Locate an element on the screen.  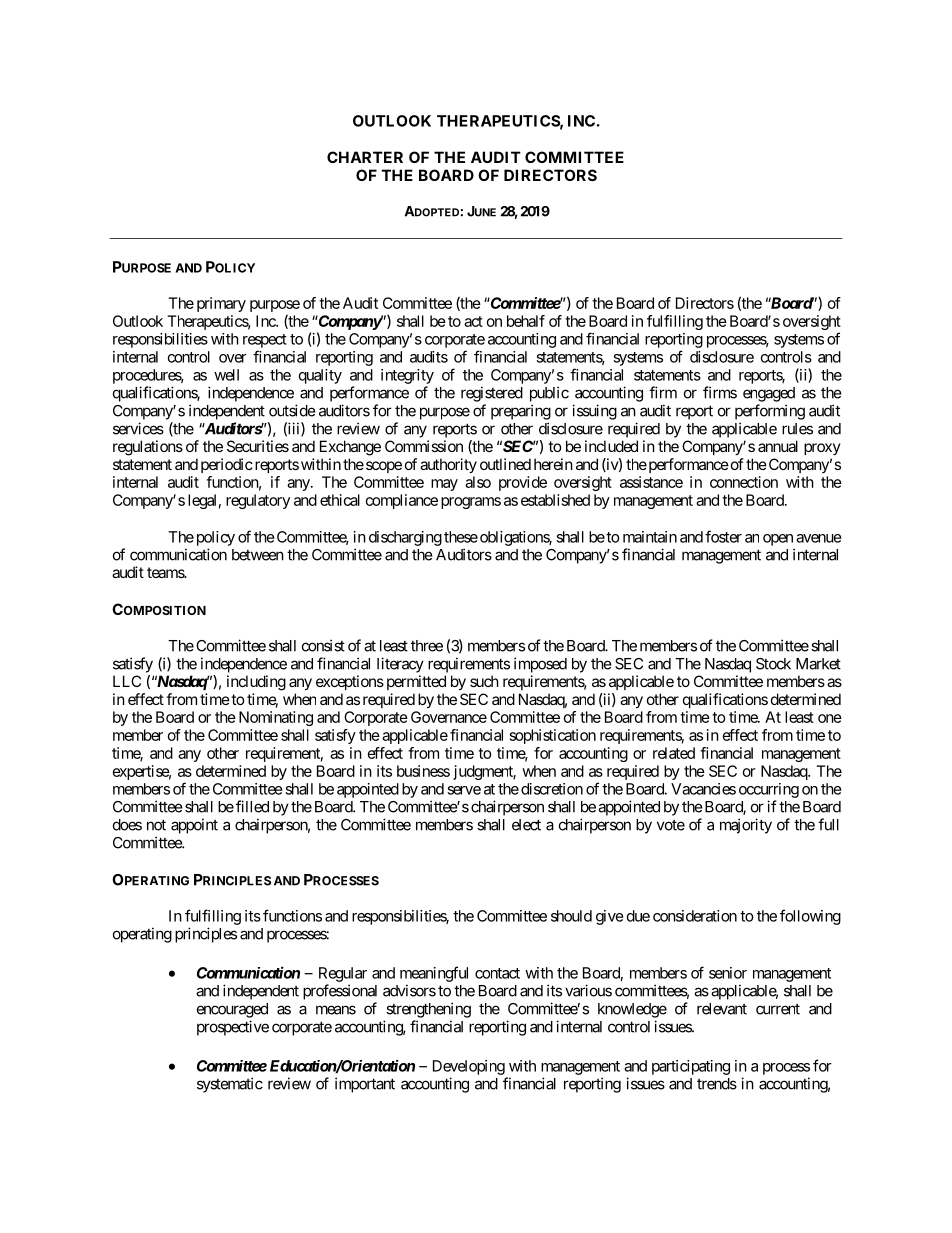
behalf is located at coordinates (526, 321).
